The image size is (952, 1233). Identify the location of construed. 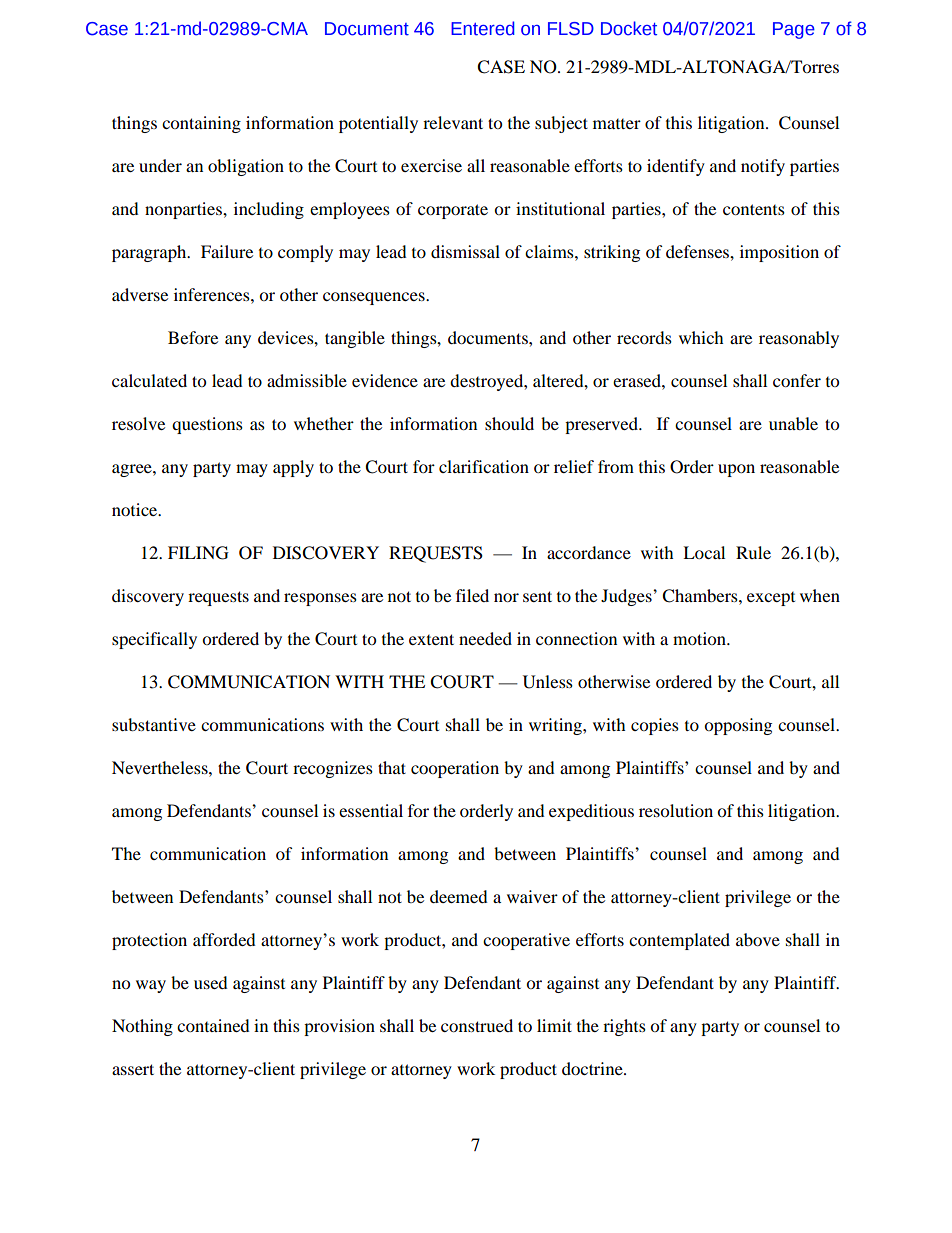
(477, 1025).
